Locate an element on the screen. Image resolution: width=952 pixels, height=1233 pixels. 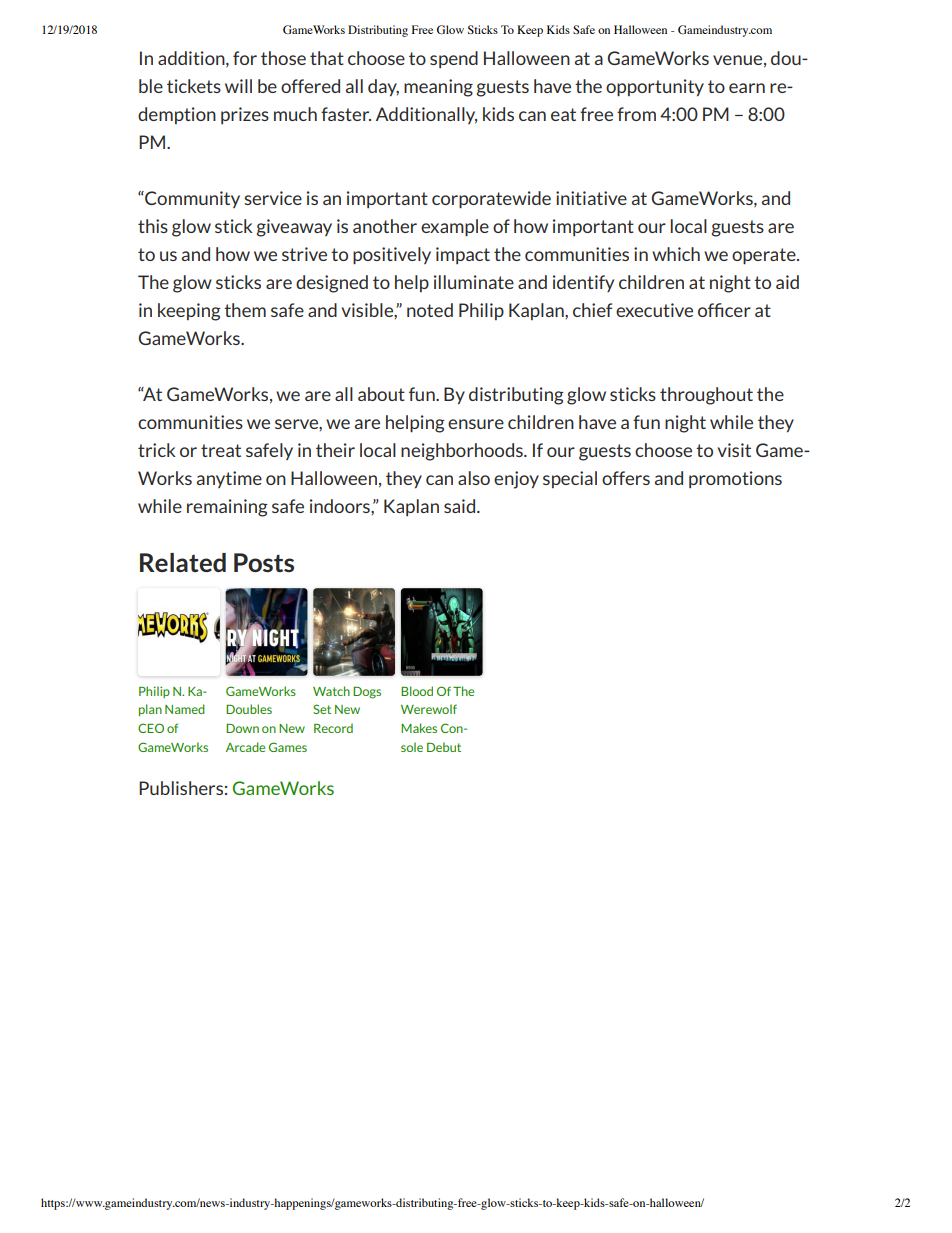
opportunity is located at coordinates (655, 88).
